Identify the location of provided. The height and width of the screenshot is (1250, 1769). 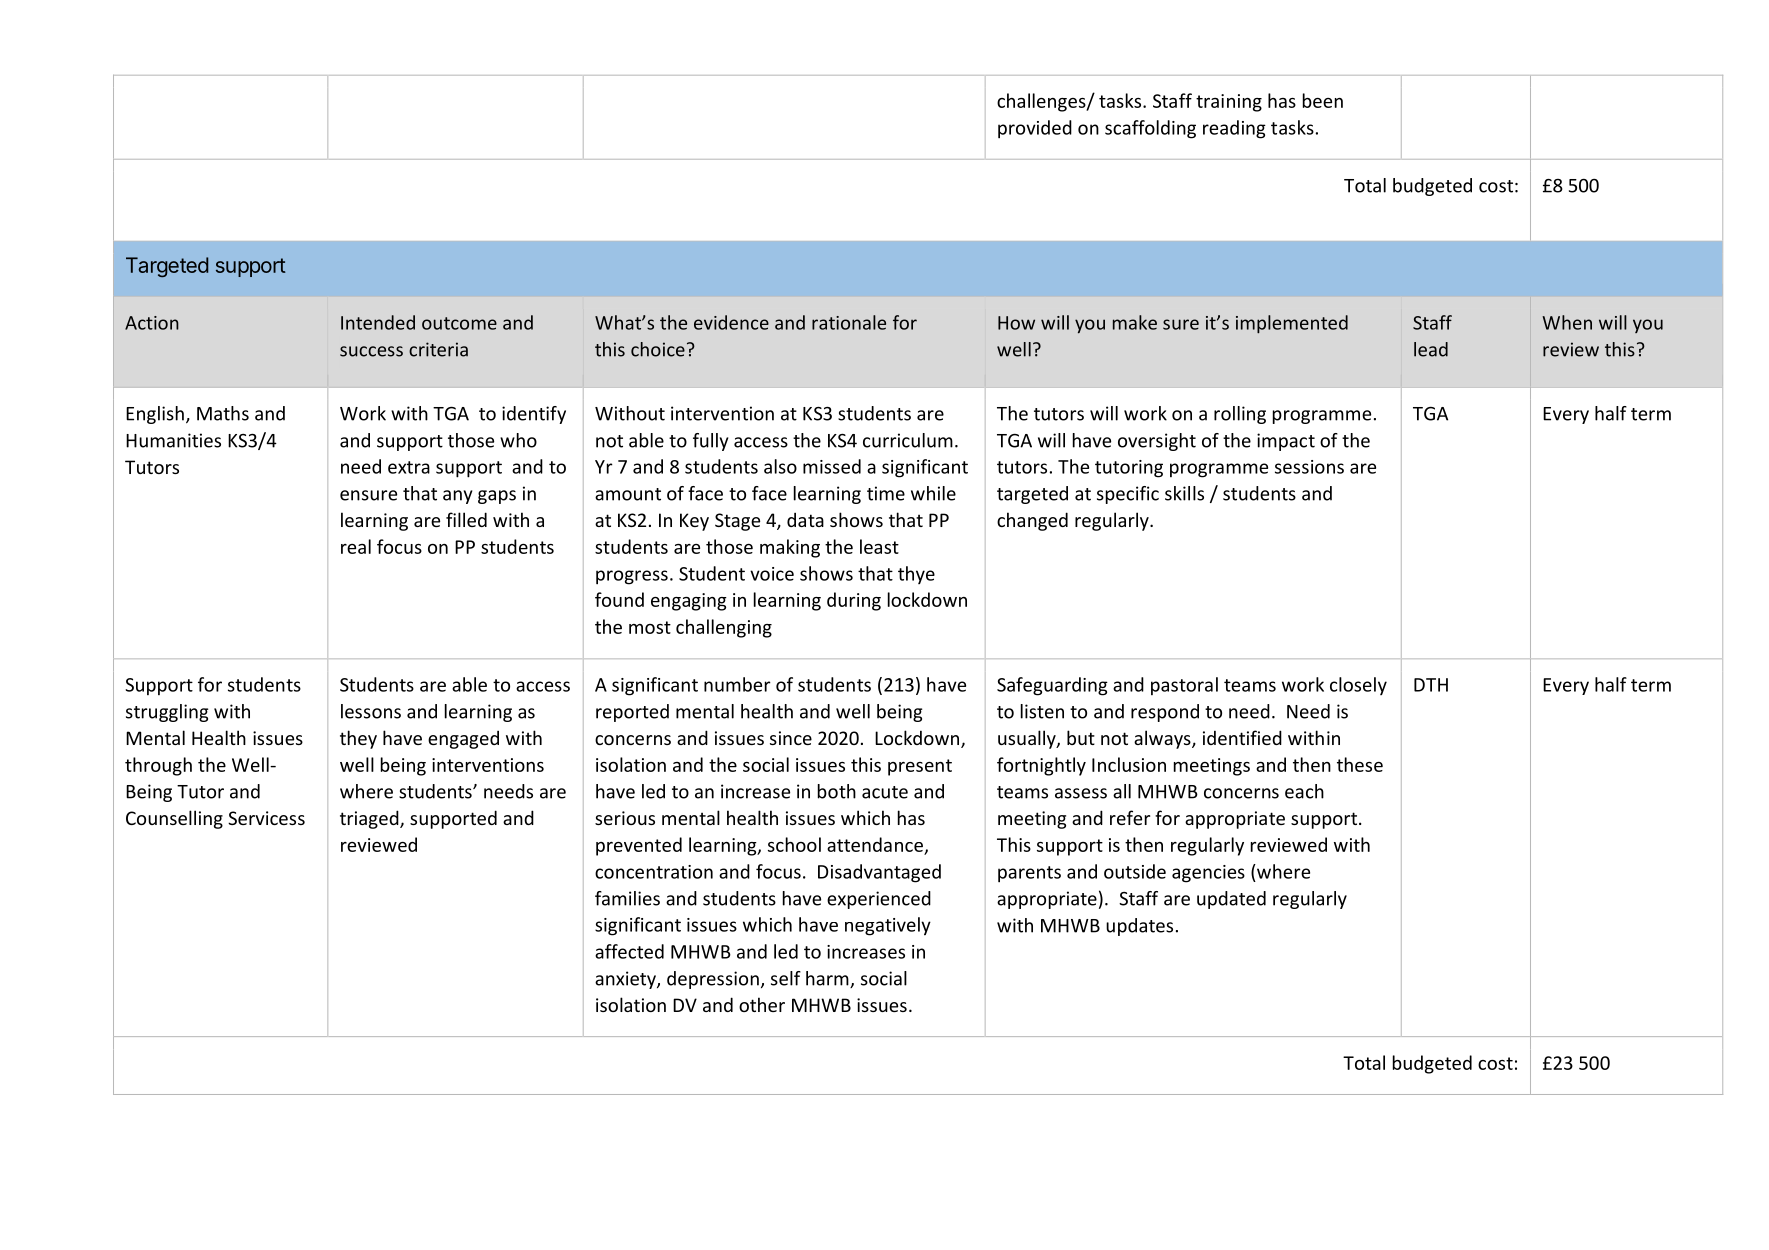
(1035, 129).
